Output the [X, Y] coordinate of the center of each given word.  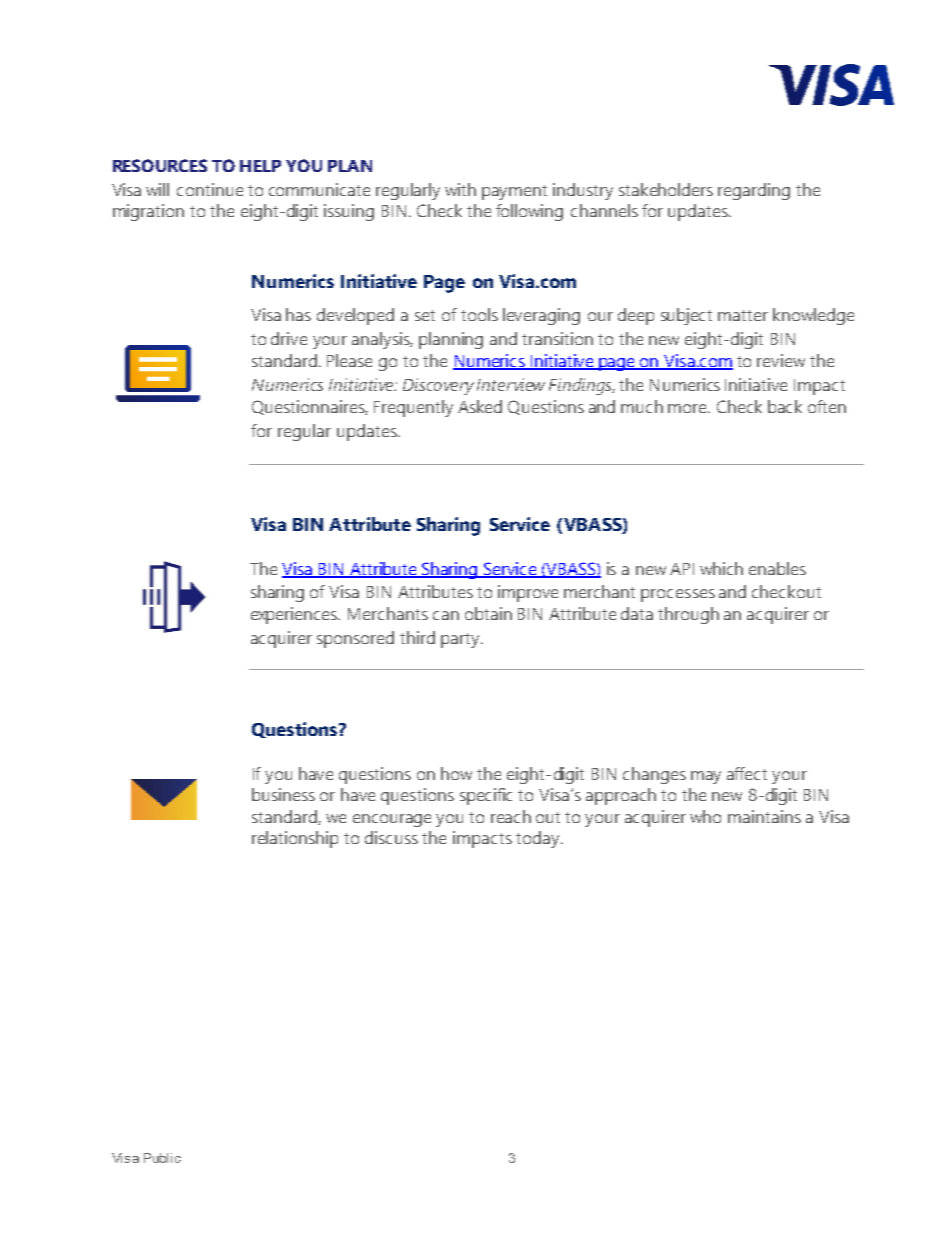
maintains [764, 816]
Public [162, 1158]
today [539, 839]
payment [514, 192]
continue [210, 189]
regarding [754, 191]
